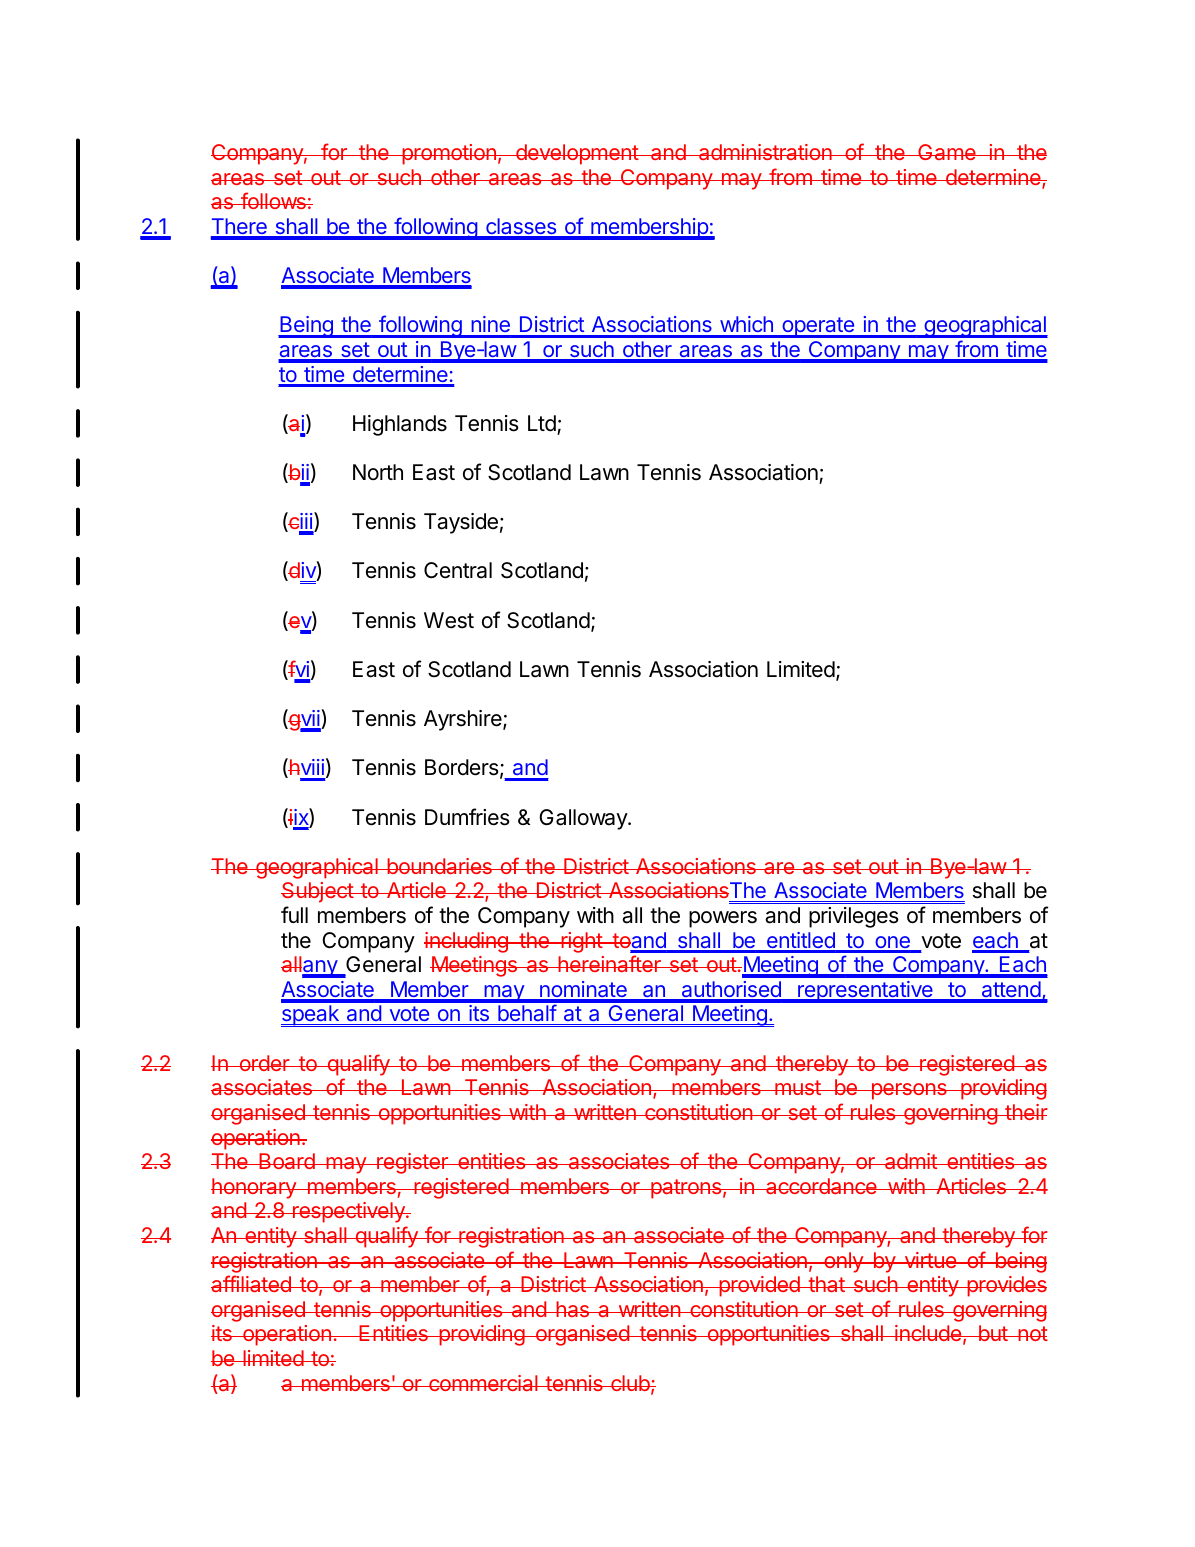 The width and height of the image is (1195, 1547). What do you see at coordinates (947, 152) in the image?
I see `Game` at bounding box center [947, 152].
